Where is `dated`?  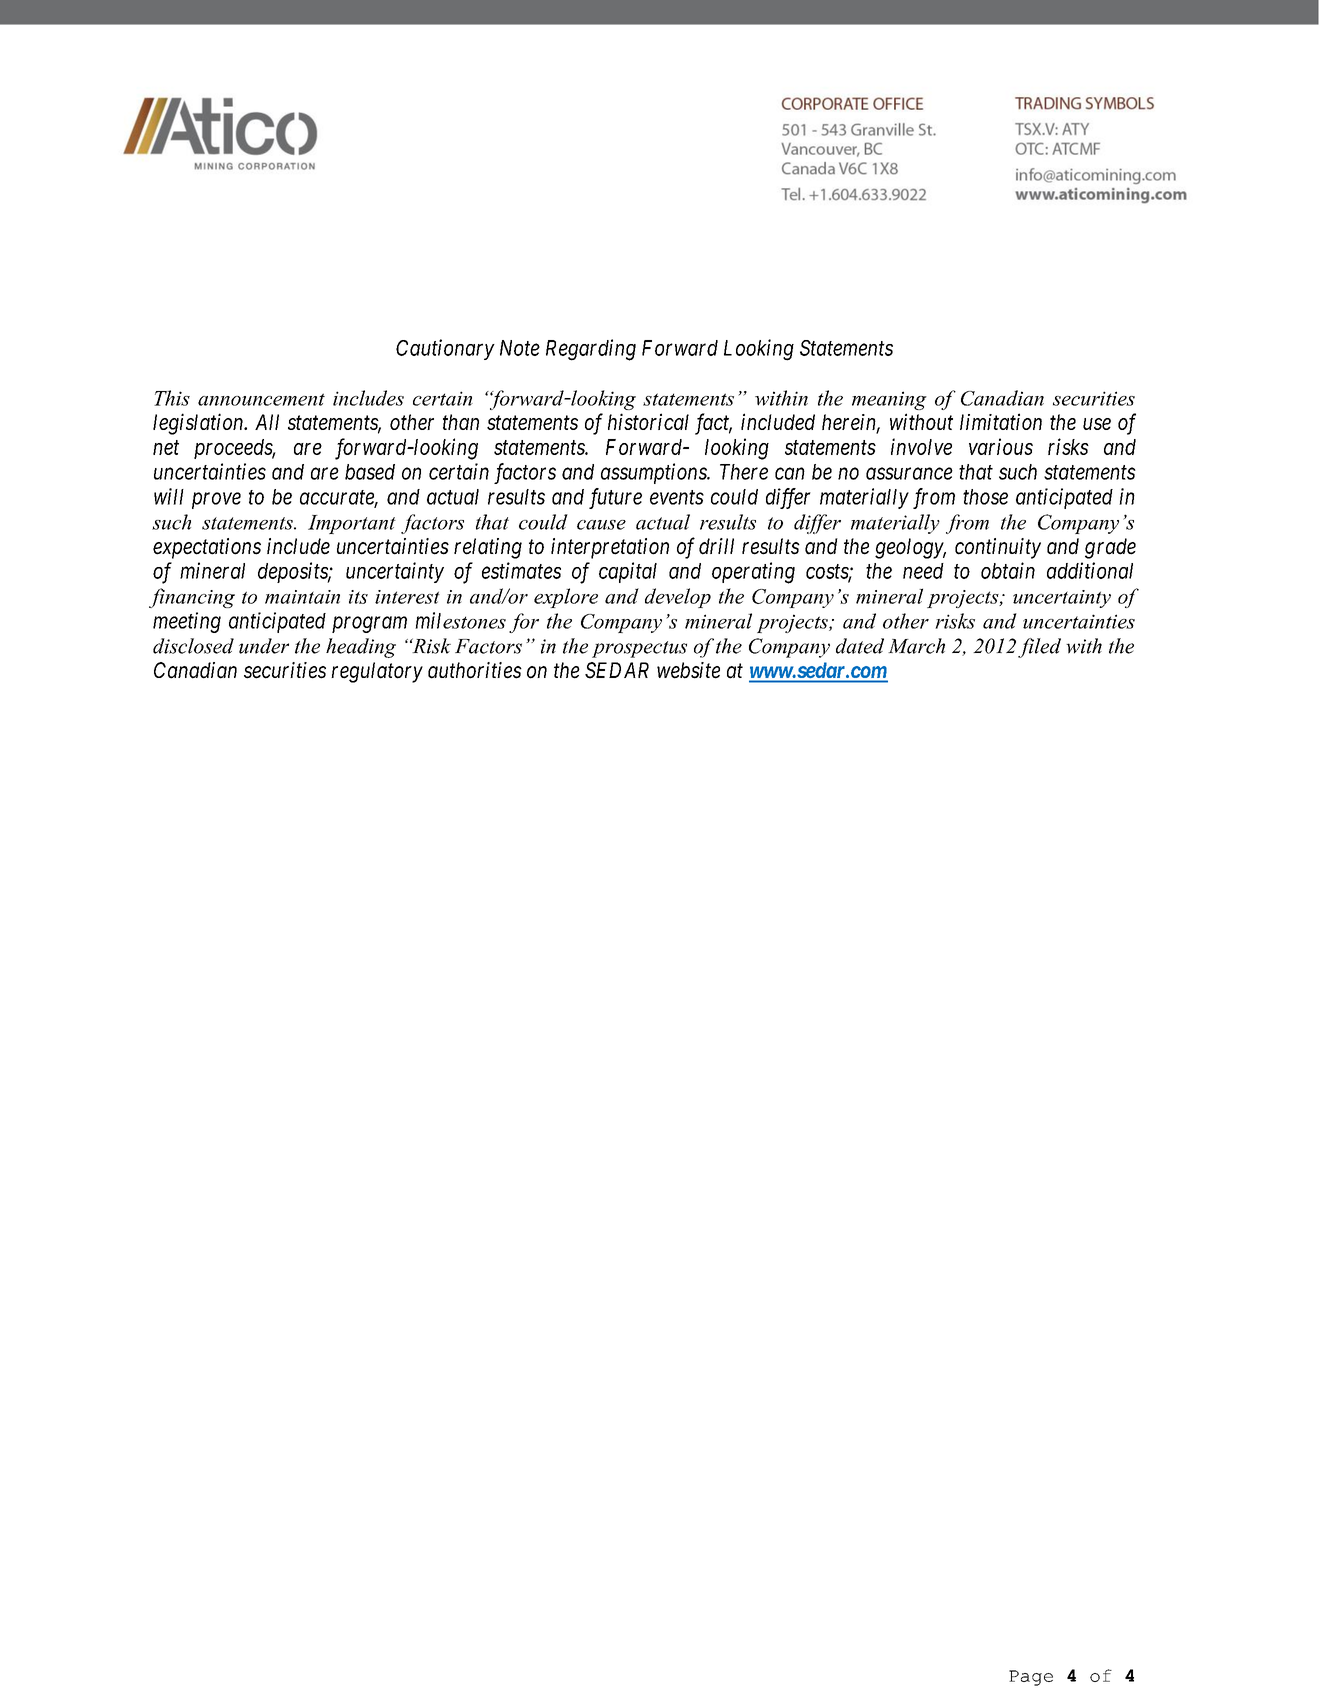
dated is located at coordinates (860, 646).
